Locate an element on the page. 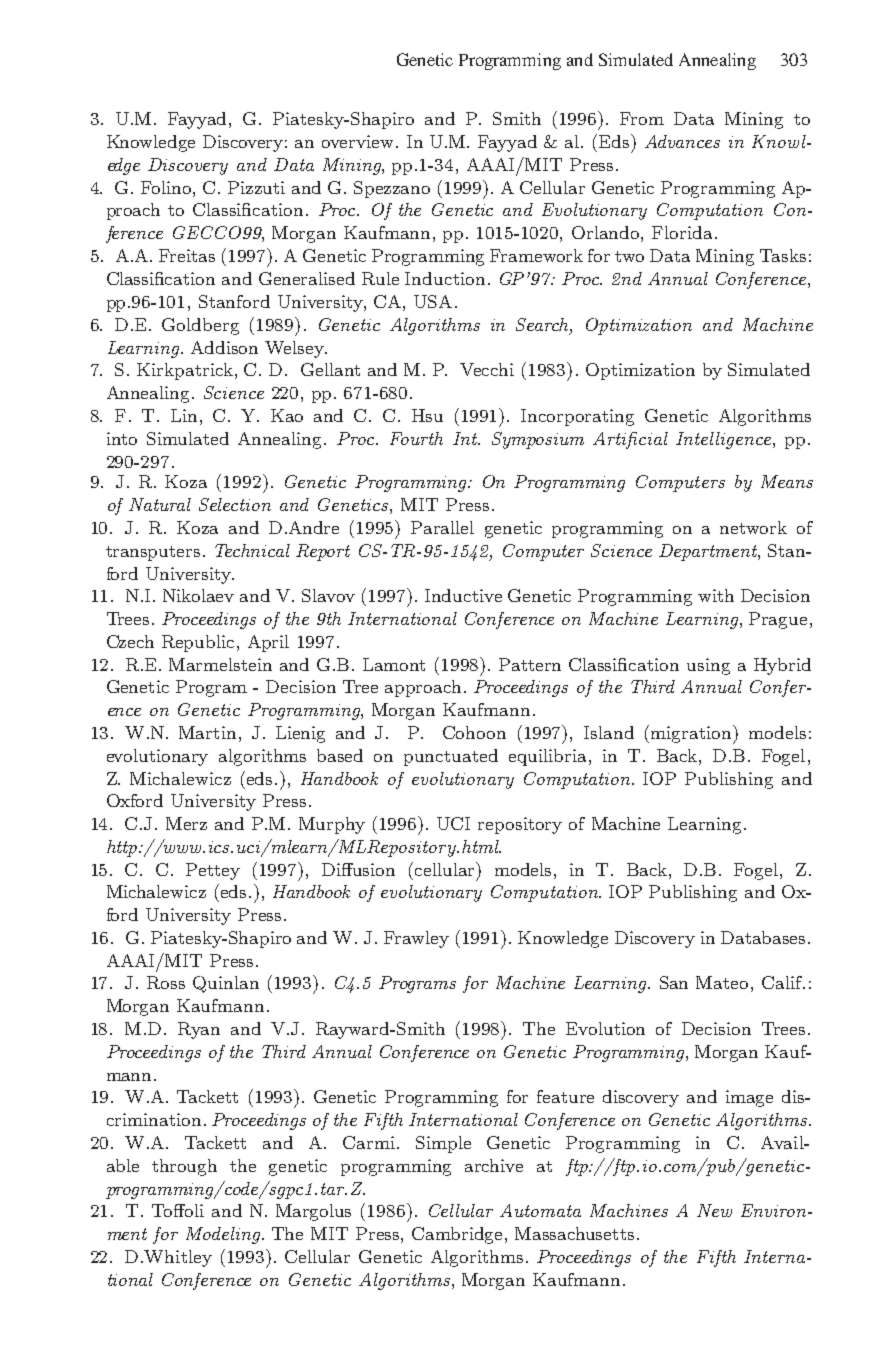  Cambridge is located at coordinates (457, 1235).
